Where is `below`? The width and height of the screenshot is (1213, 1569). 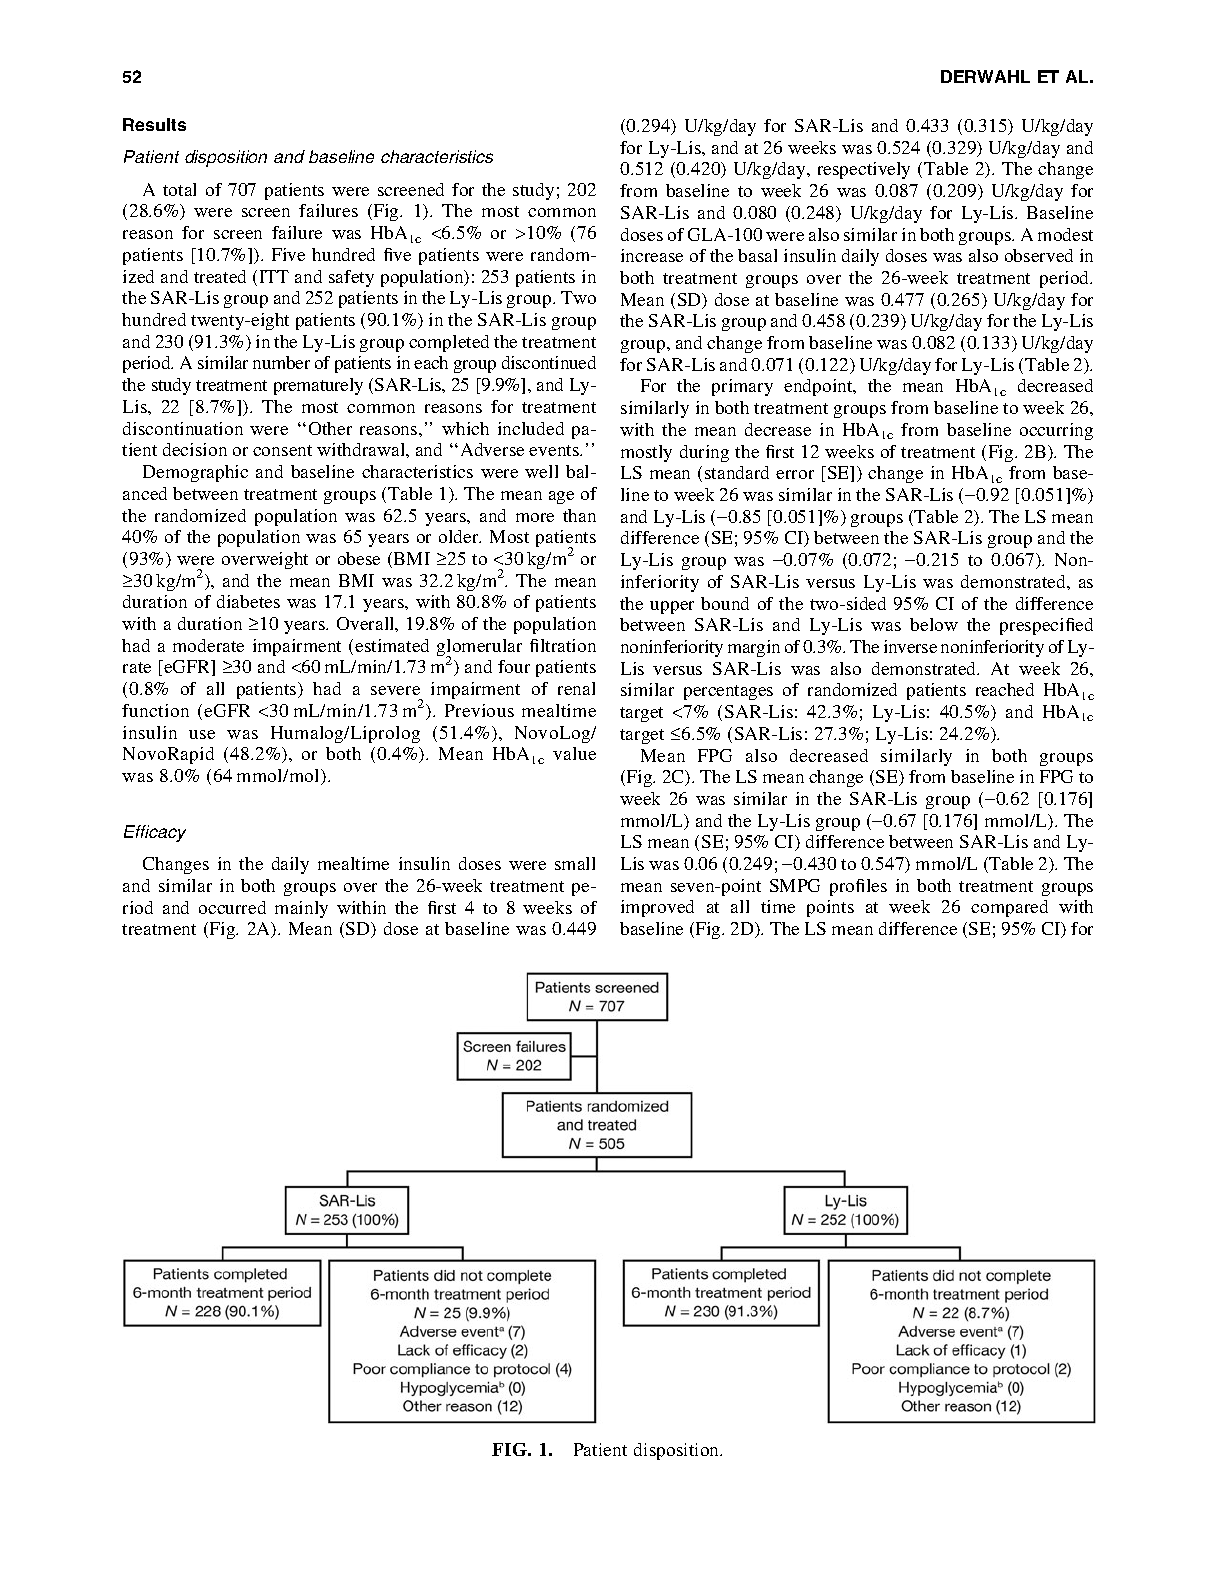 below is located at coordinates (934, 624).
